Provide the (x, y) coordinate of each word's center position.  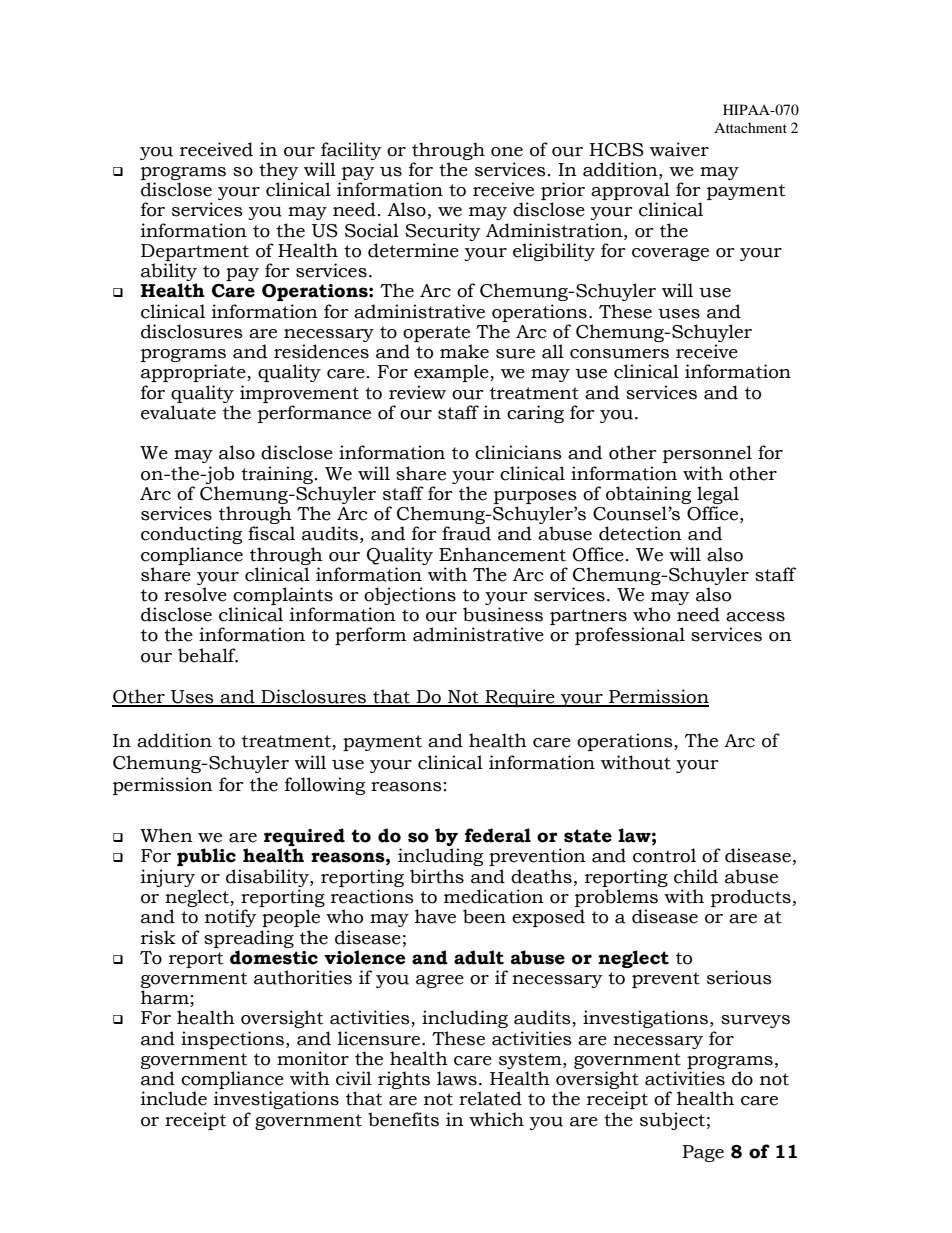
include (174, 1098)
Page (703, 1153)
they (279, 172)
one (507, 152)
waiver (679, 149)
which (496, 1119)
